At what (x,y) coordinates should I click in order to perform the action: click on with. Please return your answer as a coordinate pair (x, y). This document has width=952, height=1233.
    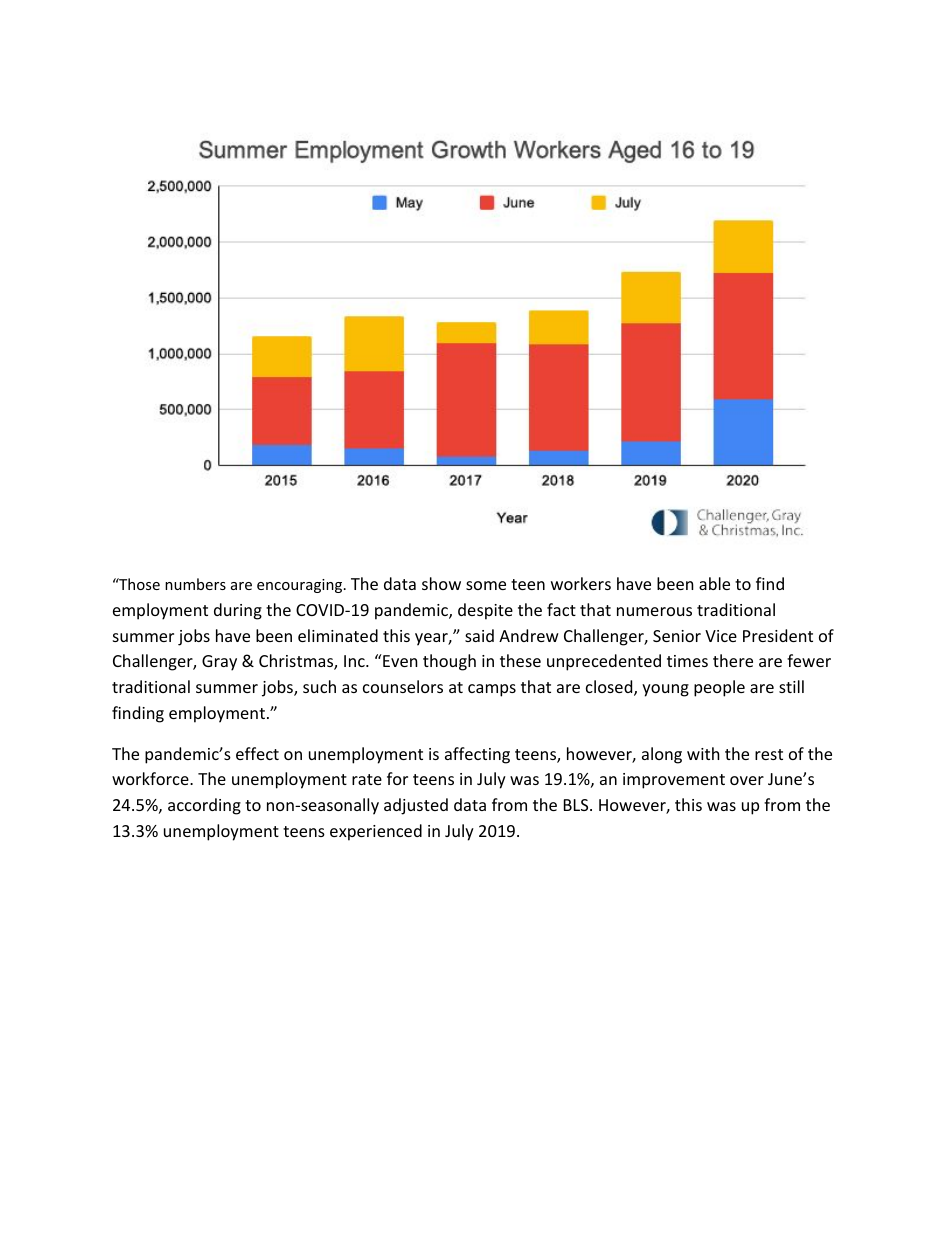
    Looking at the image, I should click on (703, 753).
